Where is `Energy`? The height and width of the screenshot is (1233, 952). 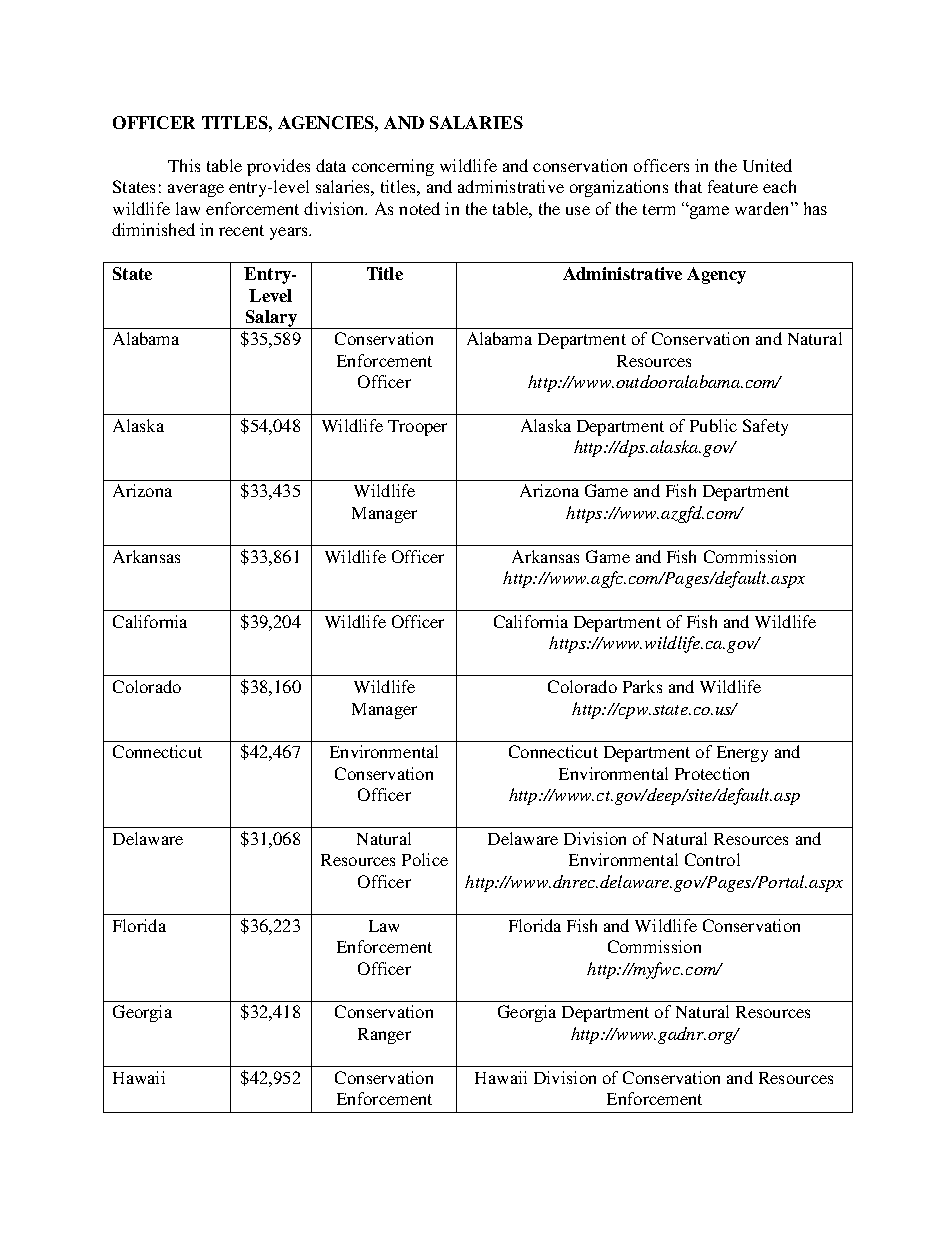 Energy is located at coordinates (742, 754).
